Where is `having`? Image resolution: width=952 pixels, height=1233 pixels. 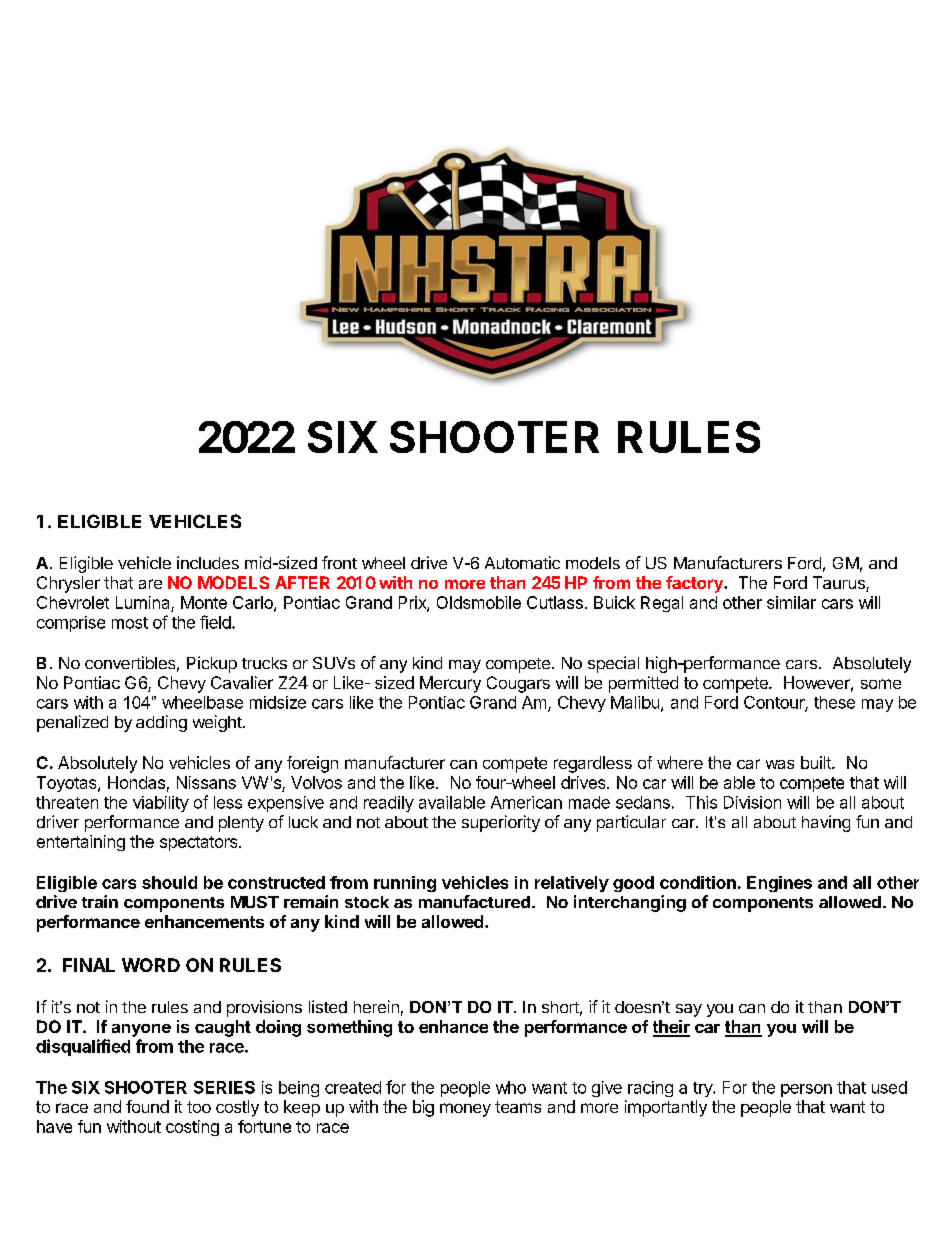
having is located at coordinates (826, 823).
